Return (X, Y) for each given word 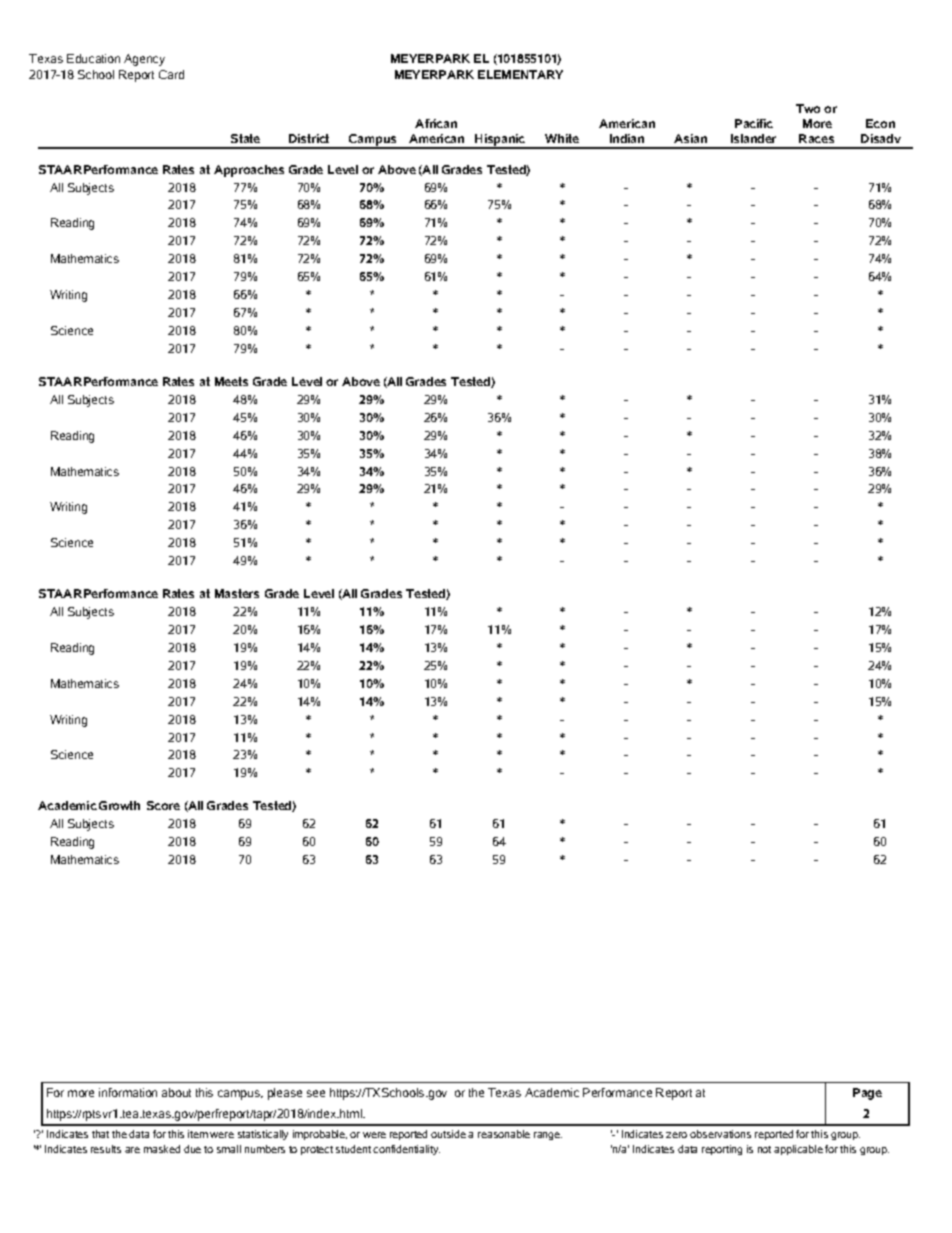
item (198, 1134)
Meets (231, 381)
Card (171, 74)
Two (808, 108)
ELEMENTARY (520, 74)
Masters (237, 593)
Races (816, 138)
